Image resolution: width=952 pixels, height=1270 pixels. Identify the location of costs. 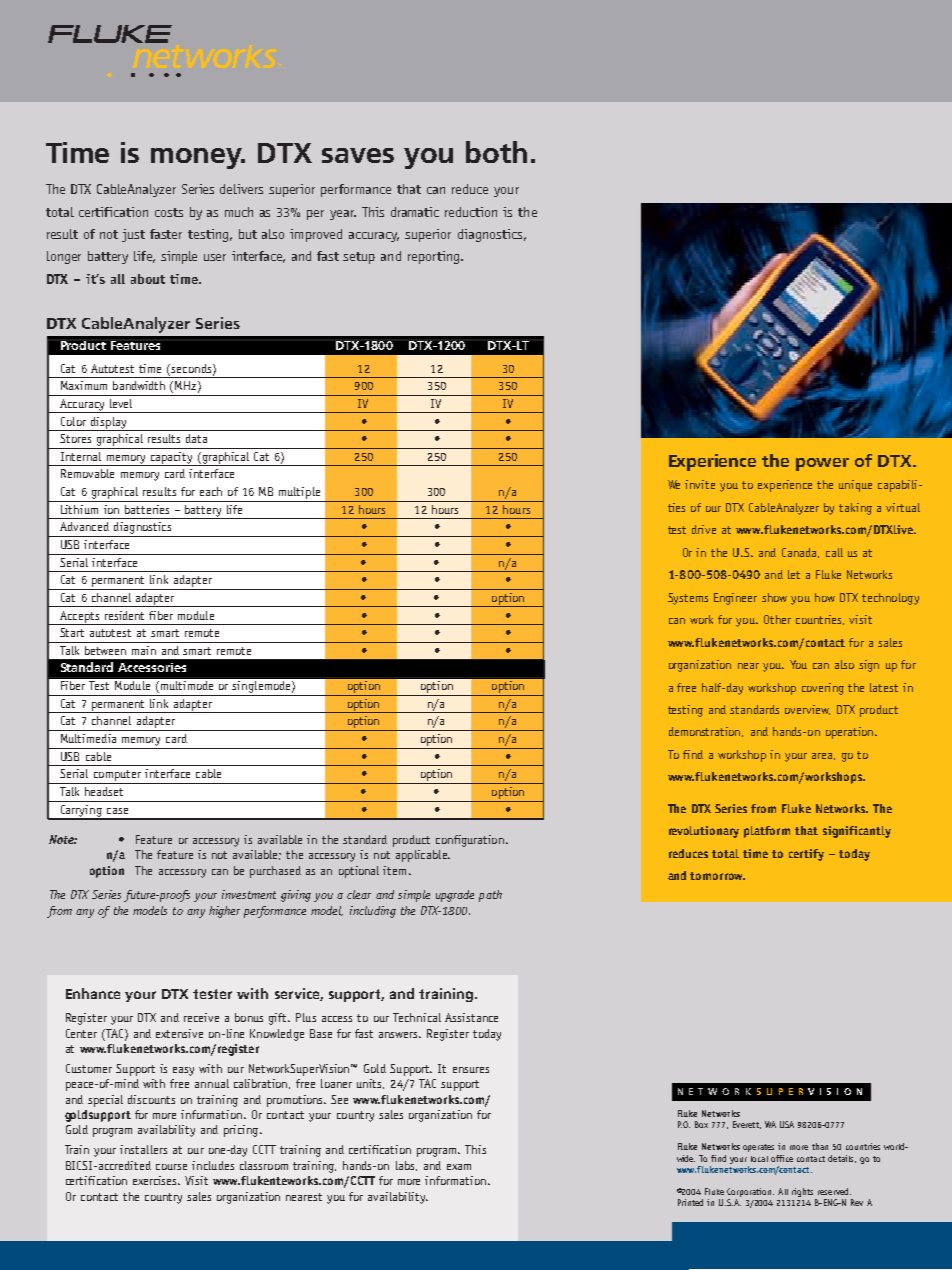
(169, 212).
